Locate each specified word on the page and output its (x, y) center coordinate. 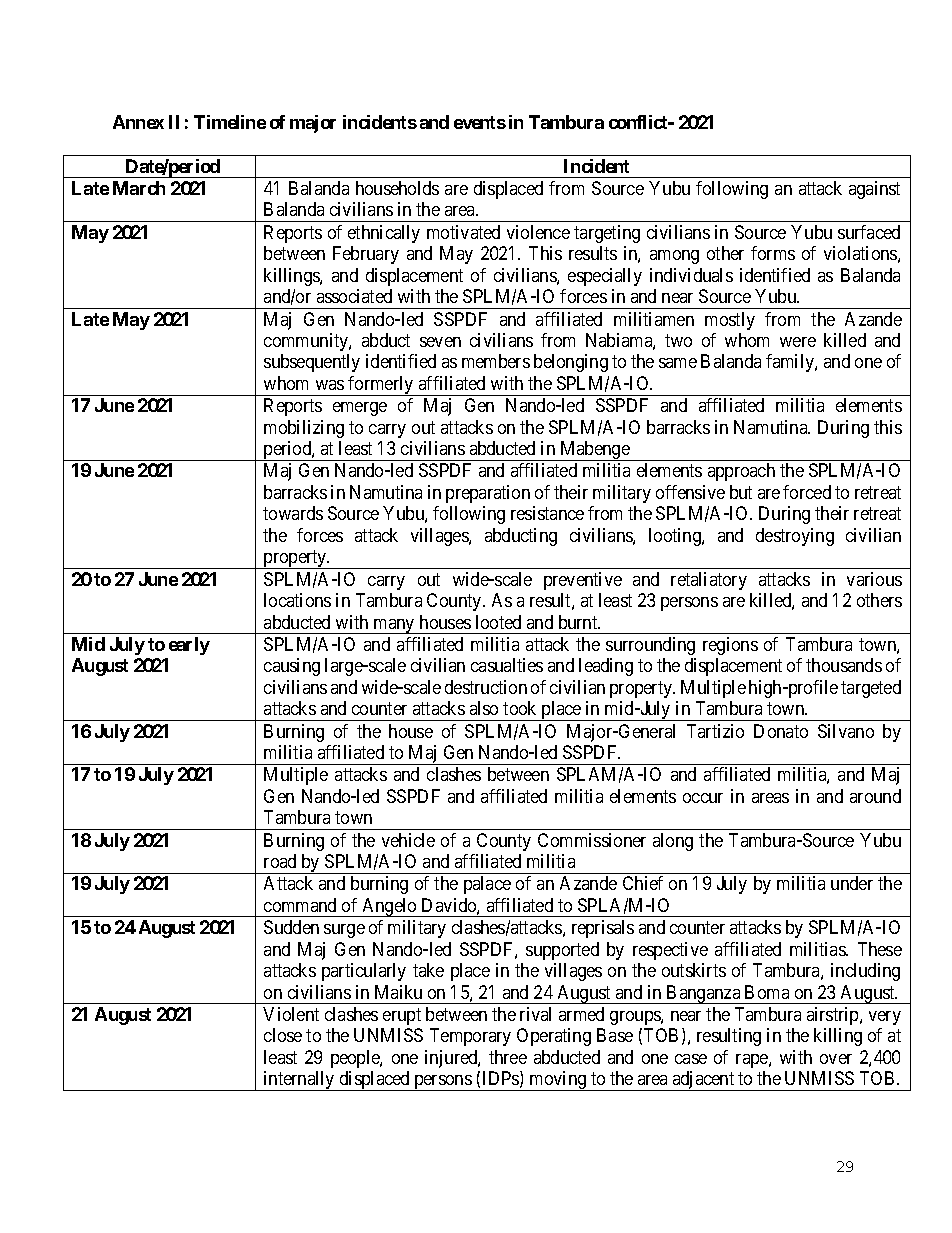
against (874, 190)
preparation (488, 494)
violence (538, 232)
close (283, 1035)
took (519, 708)
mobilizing (304, 429)
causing (292, 667)
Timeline (230, 122)
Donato (781, 731)
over (836, 1059)
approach (741, 472)
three (508, 1057)
